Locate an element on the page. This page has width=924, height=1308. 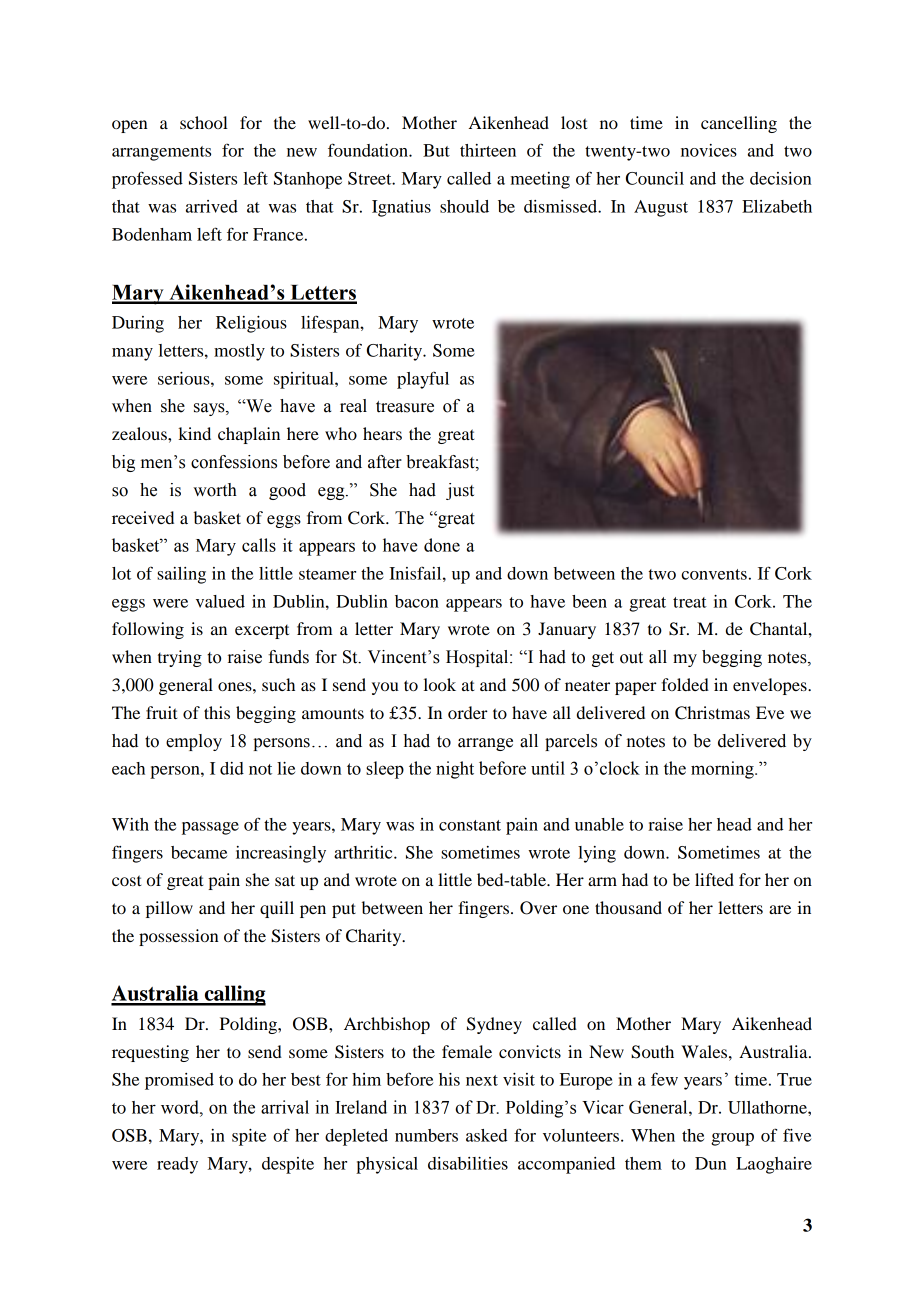
novices is located at coordinates (709, 150).
